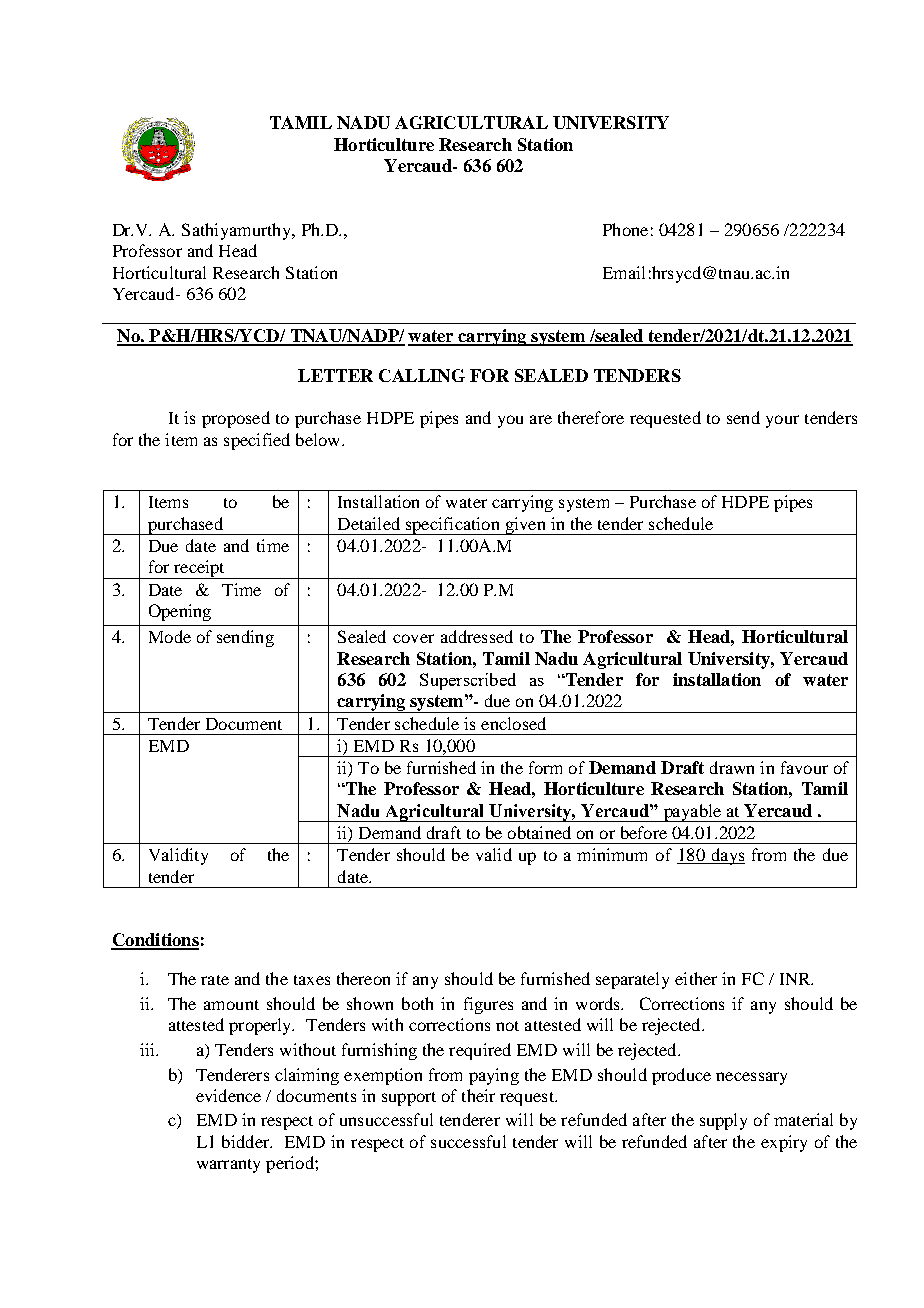 This document has width=924, height=1308. I want to click on receipt, so click(199, 569).
